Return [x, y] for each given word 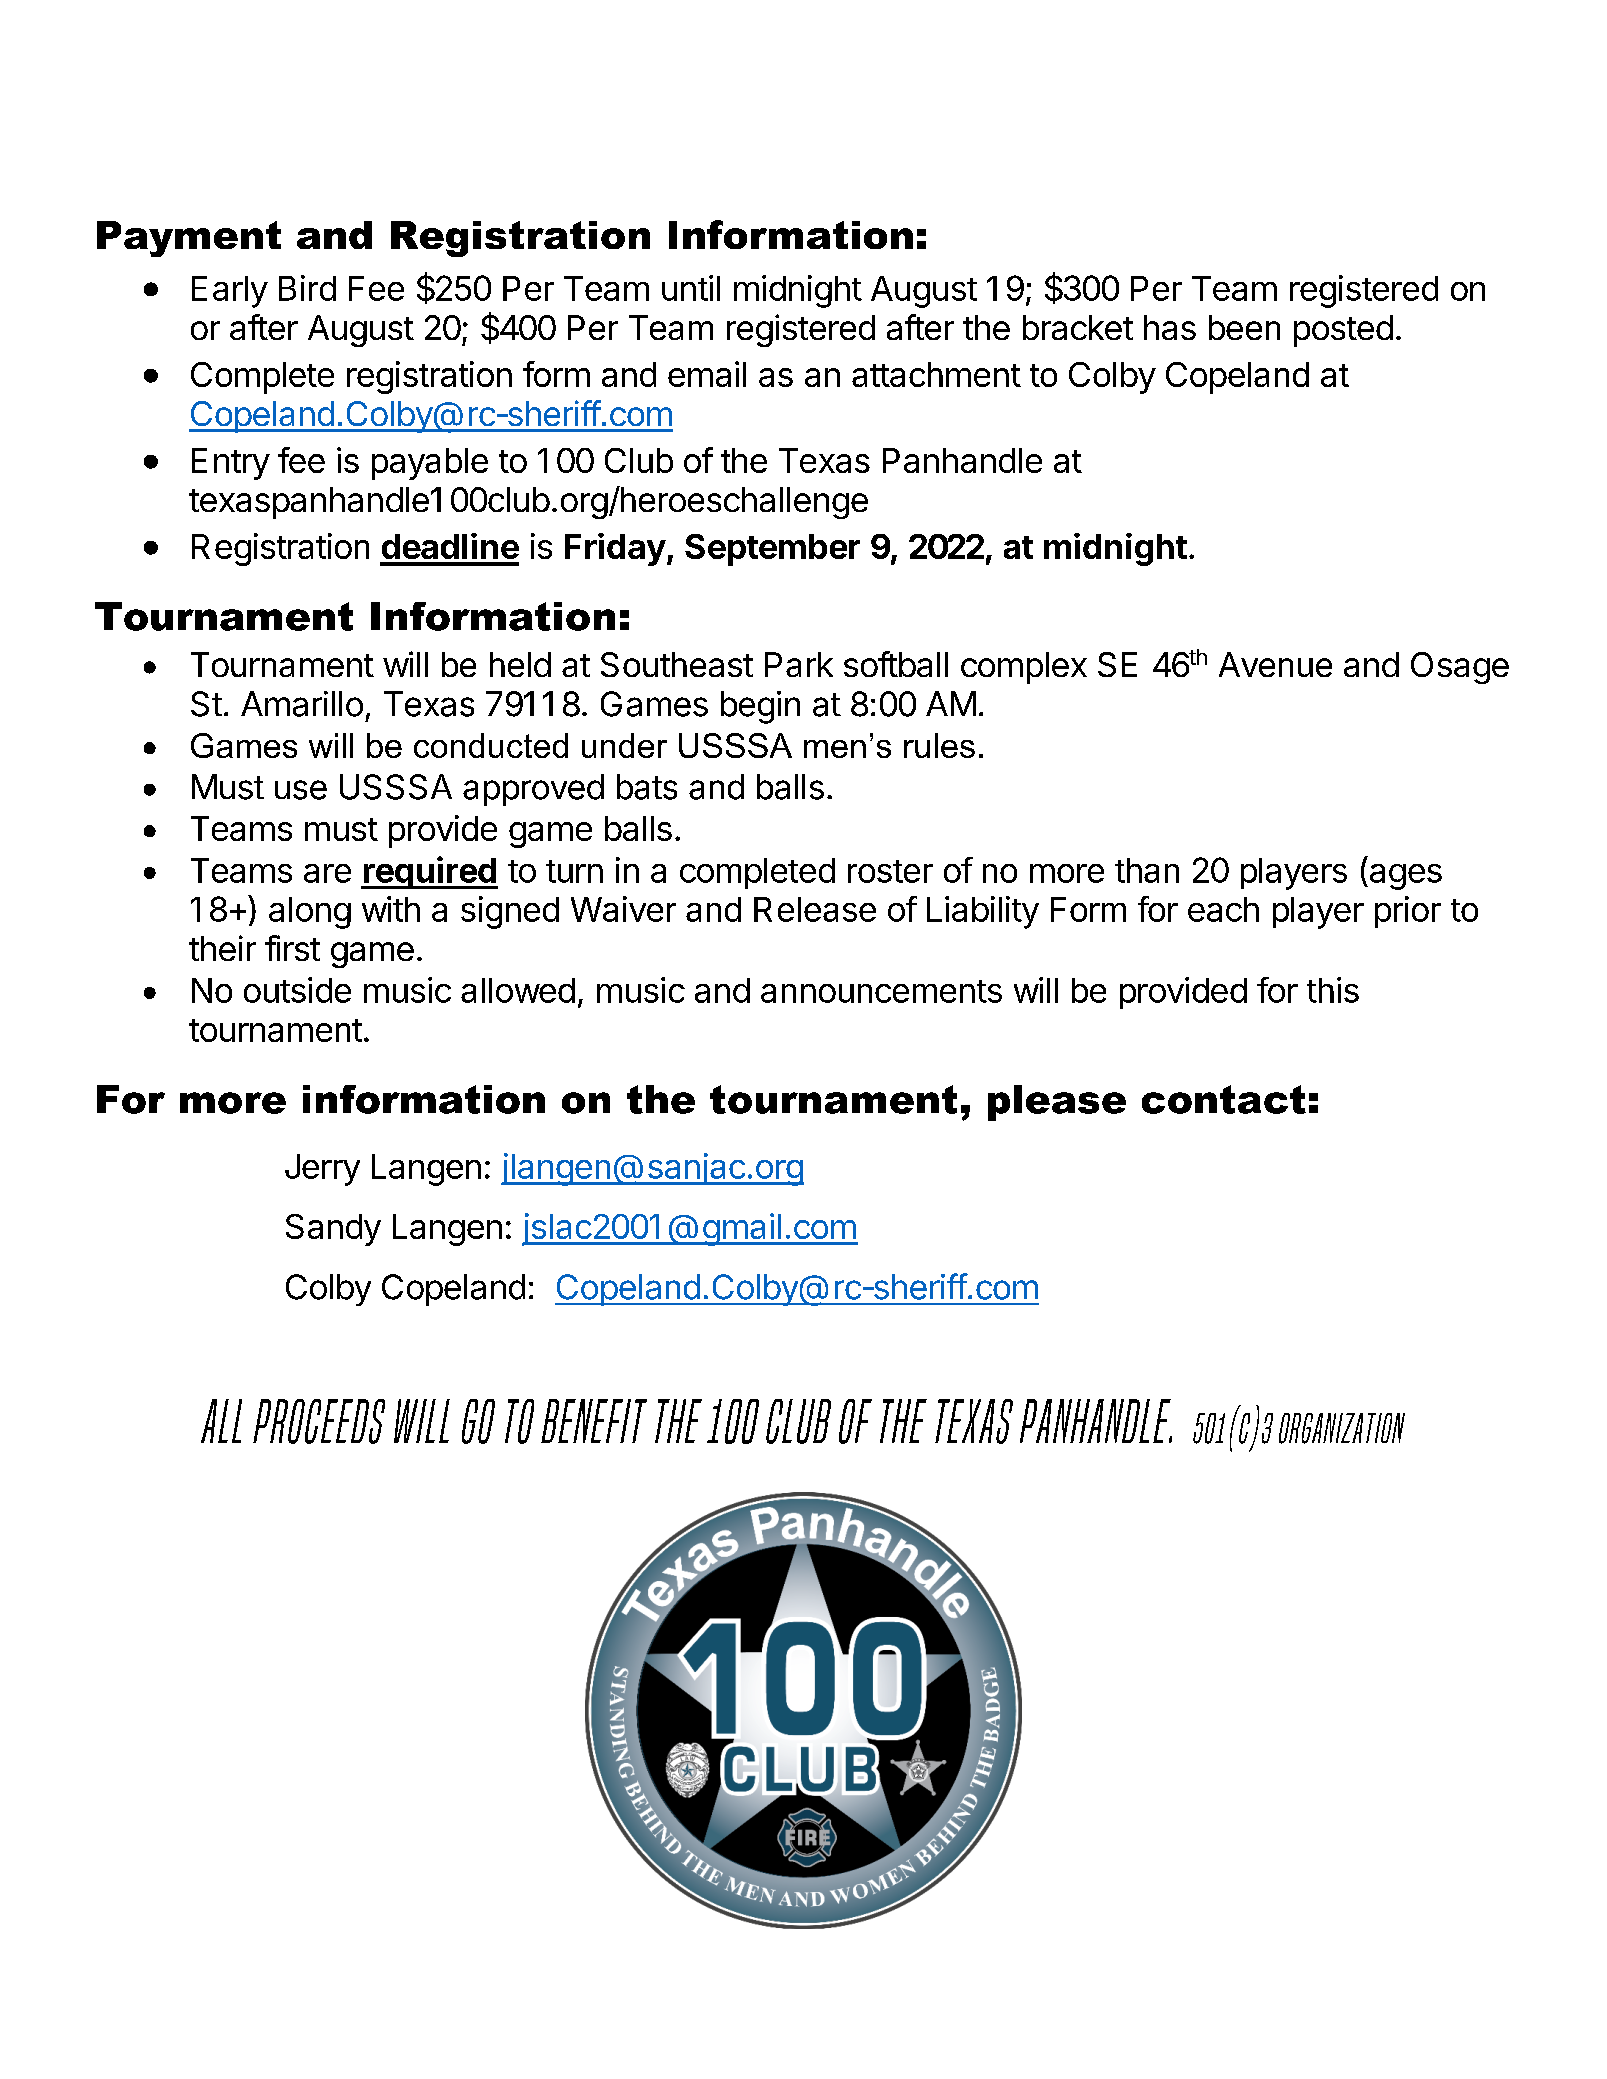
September [772, 550]
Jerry [322, 1170]
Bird [307, 288]
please [1057, 1103]
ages [1404, 877]
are [327, 873]
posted [1343, 331]
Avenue [1275, 664]
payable [430, 464]
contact [1224, 1099]
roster [890, 871]
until [691, 288]
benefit [594, 1421]
